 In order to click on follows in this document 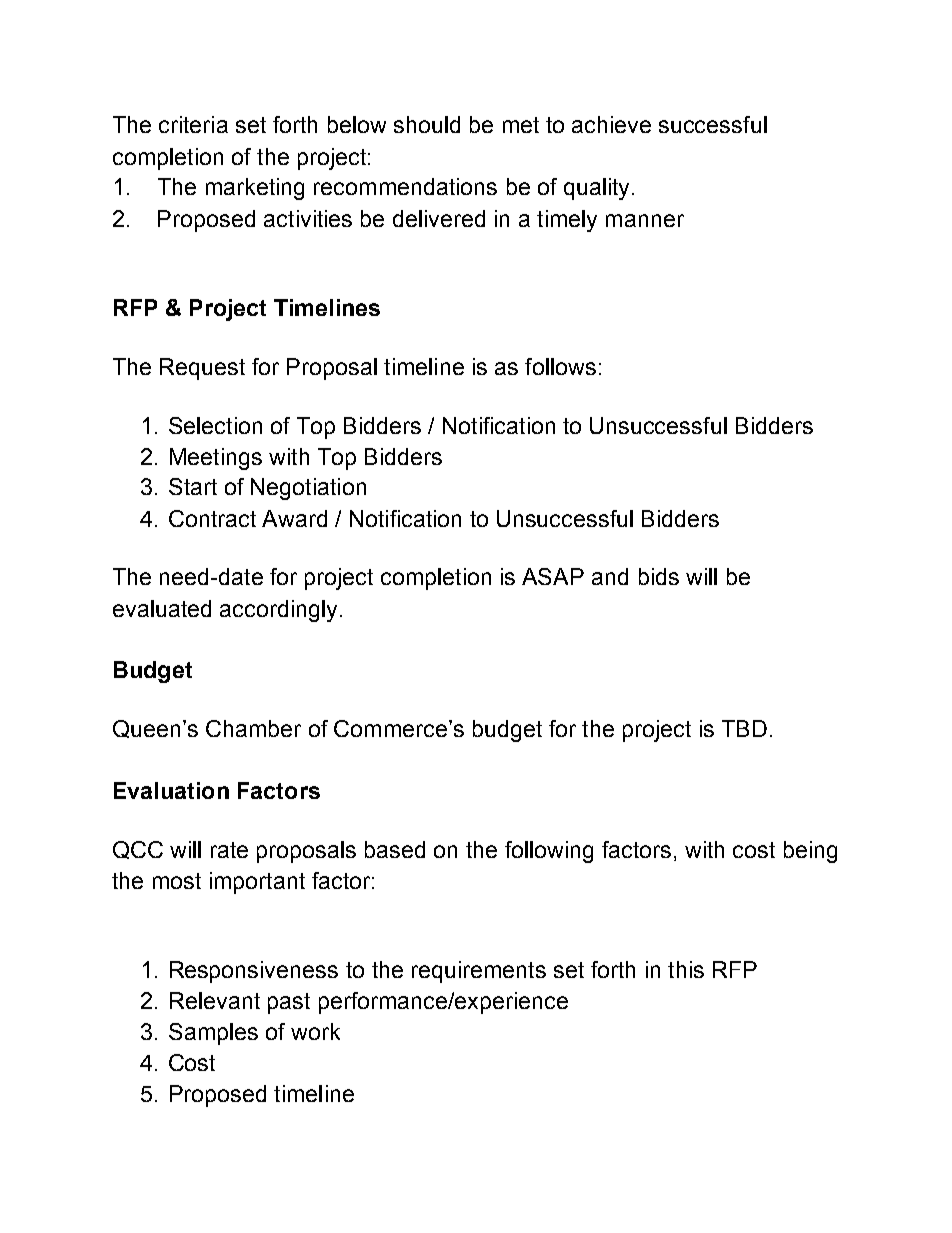, I will do `click(560, 366)`.
